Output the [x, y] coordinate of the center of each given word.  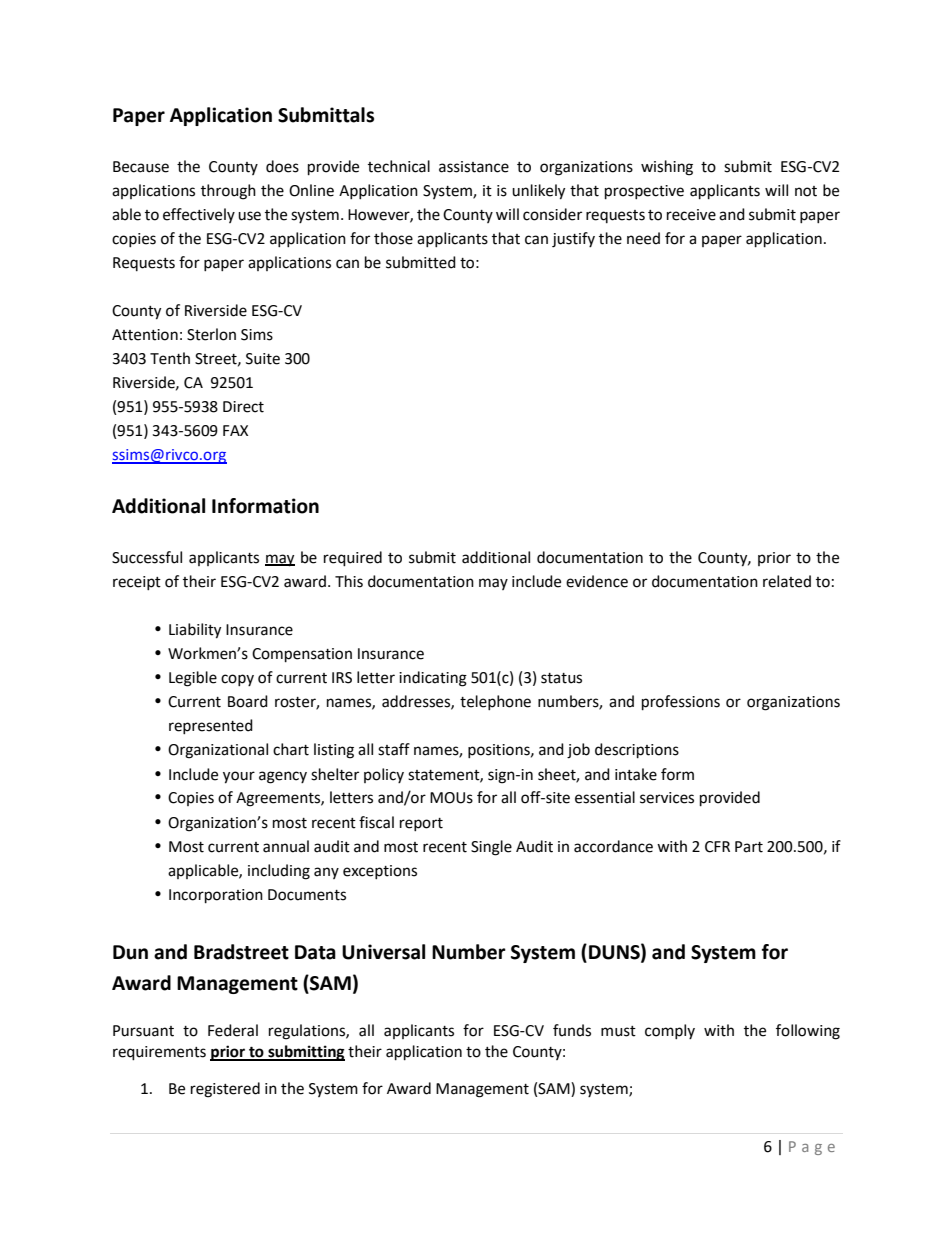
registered [225, 1090]
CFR [717, 847]
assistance [474, 167]
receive [691, 215]
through [228, 192]
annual [286, 846]
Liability [195, 631]
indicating [433, 679]
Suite [263, 359]
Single [491, 848]
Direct [243, 407]
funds [572, 1030]
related [787, 581]
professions [681, 703]
